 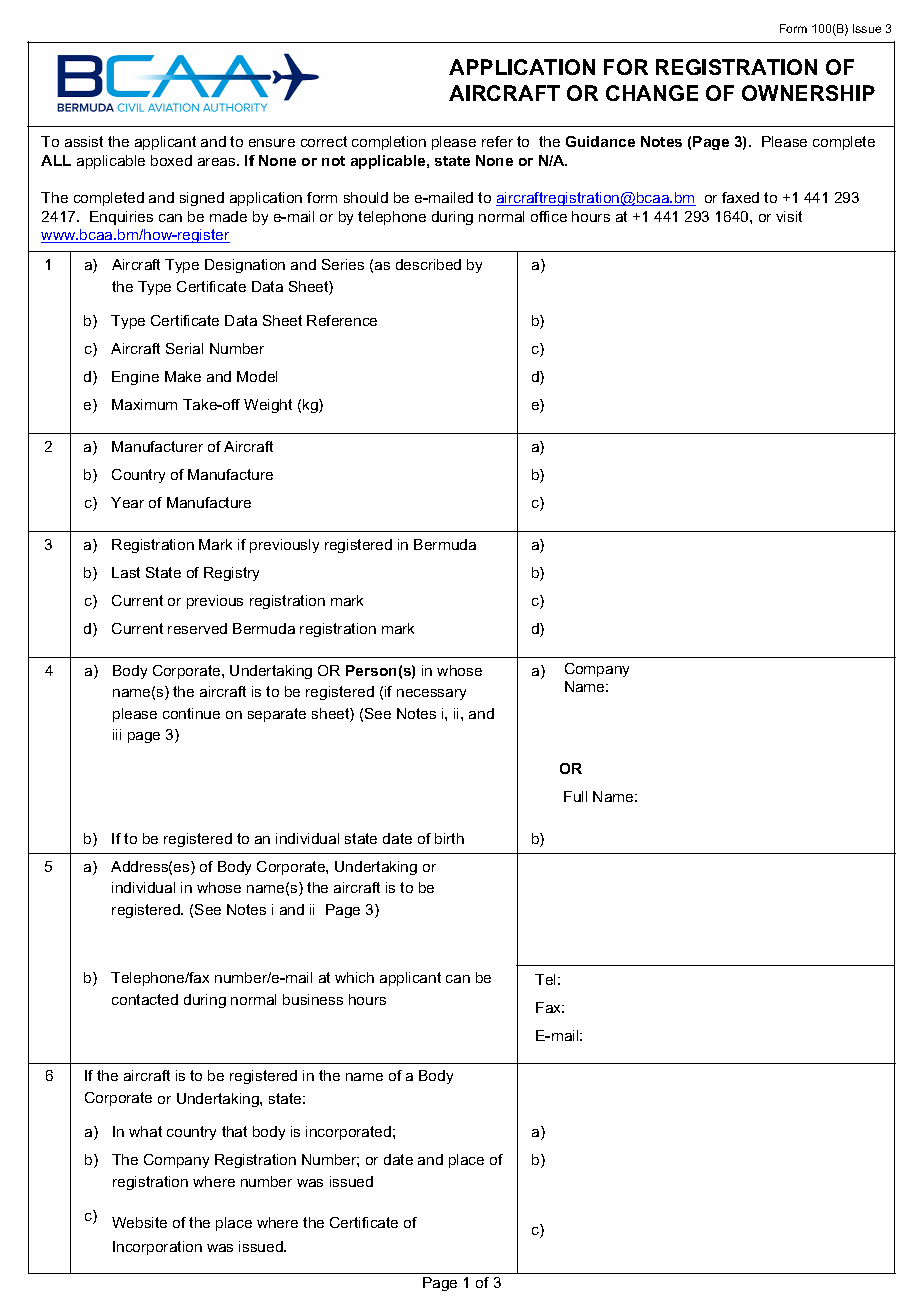 I want to click on Full, so click(x=575, y=796).
